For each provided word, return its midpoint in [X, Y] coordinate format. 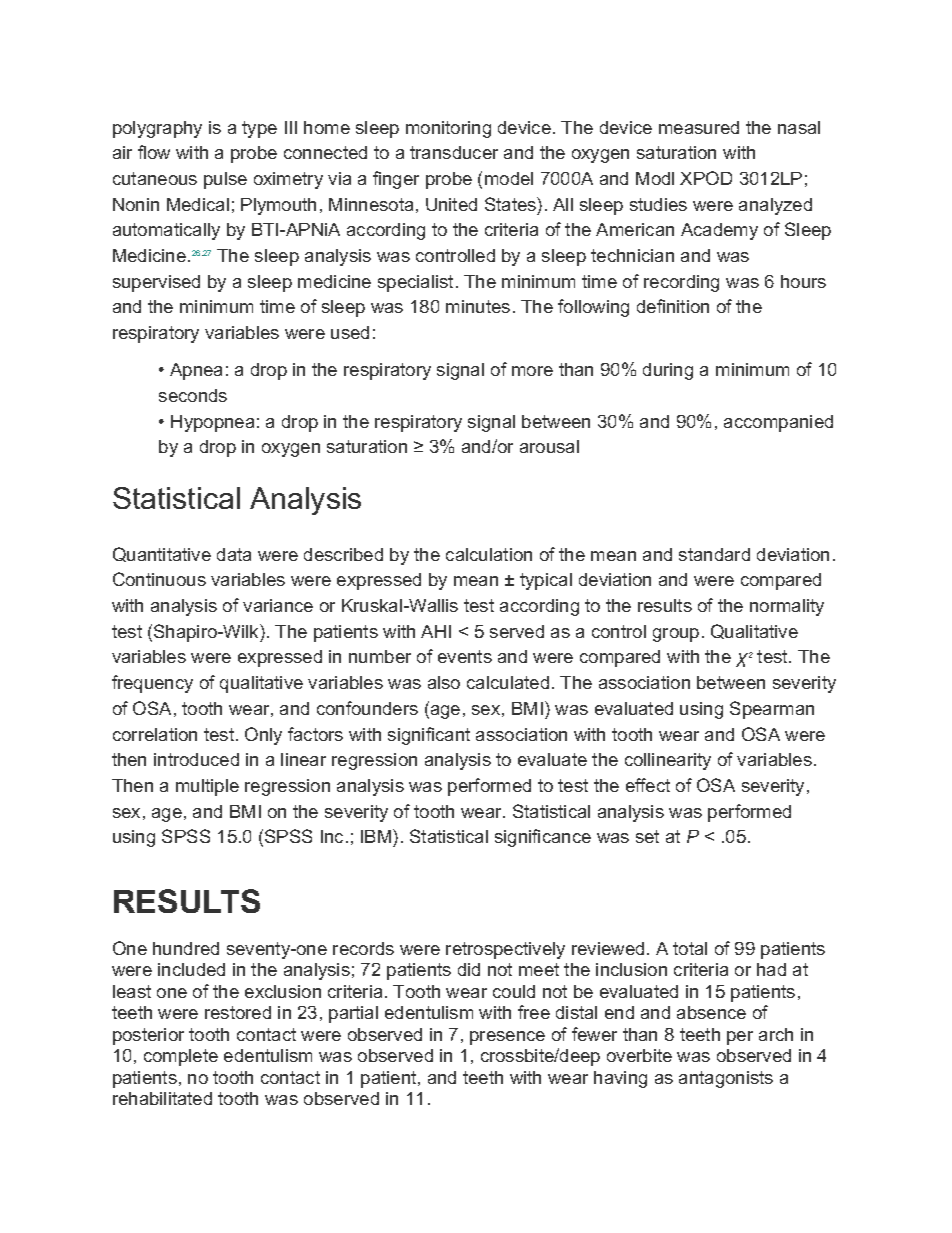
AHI [436, 631]
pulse [225, 180]
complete [181, 1057]
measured [699, 127]
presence [507, 1038]
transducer [454, 152]
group [676, 635]
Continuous [159, 579]
